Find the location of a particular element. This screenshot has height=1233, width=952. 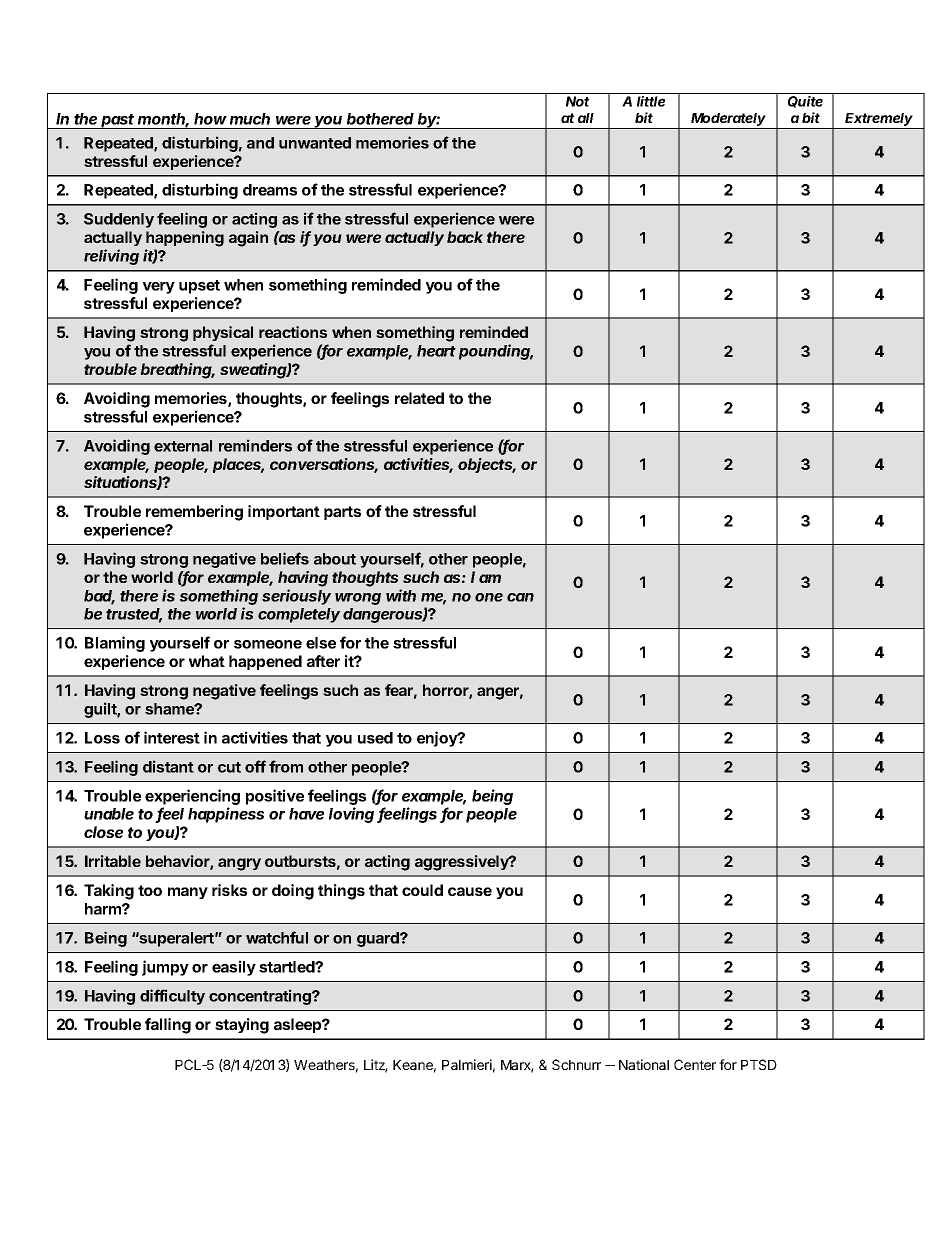

Not is located at coordinates (577, 101).
